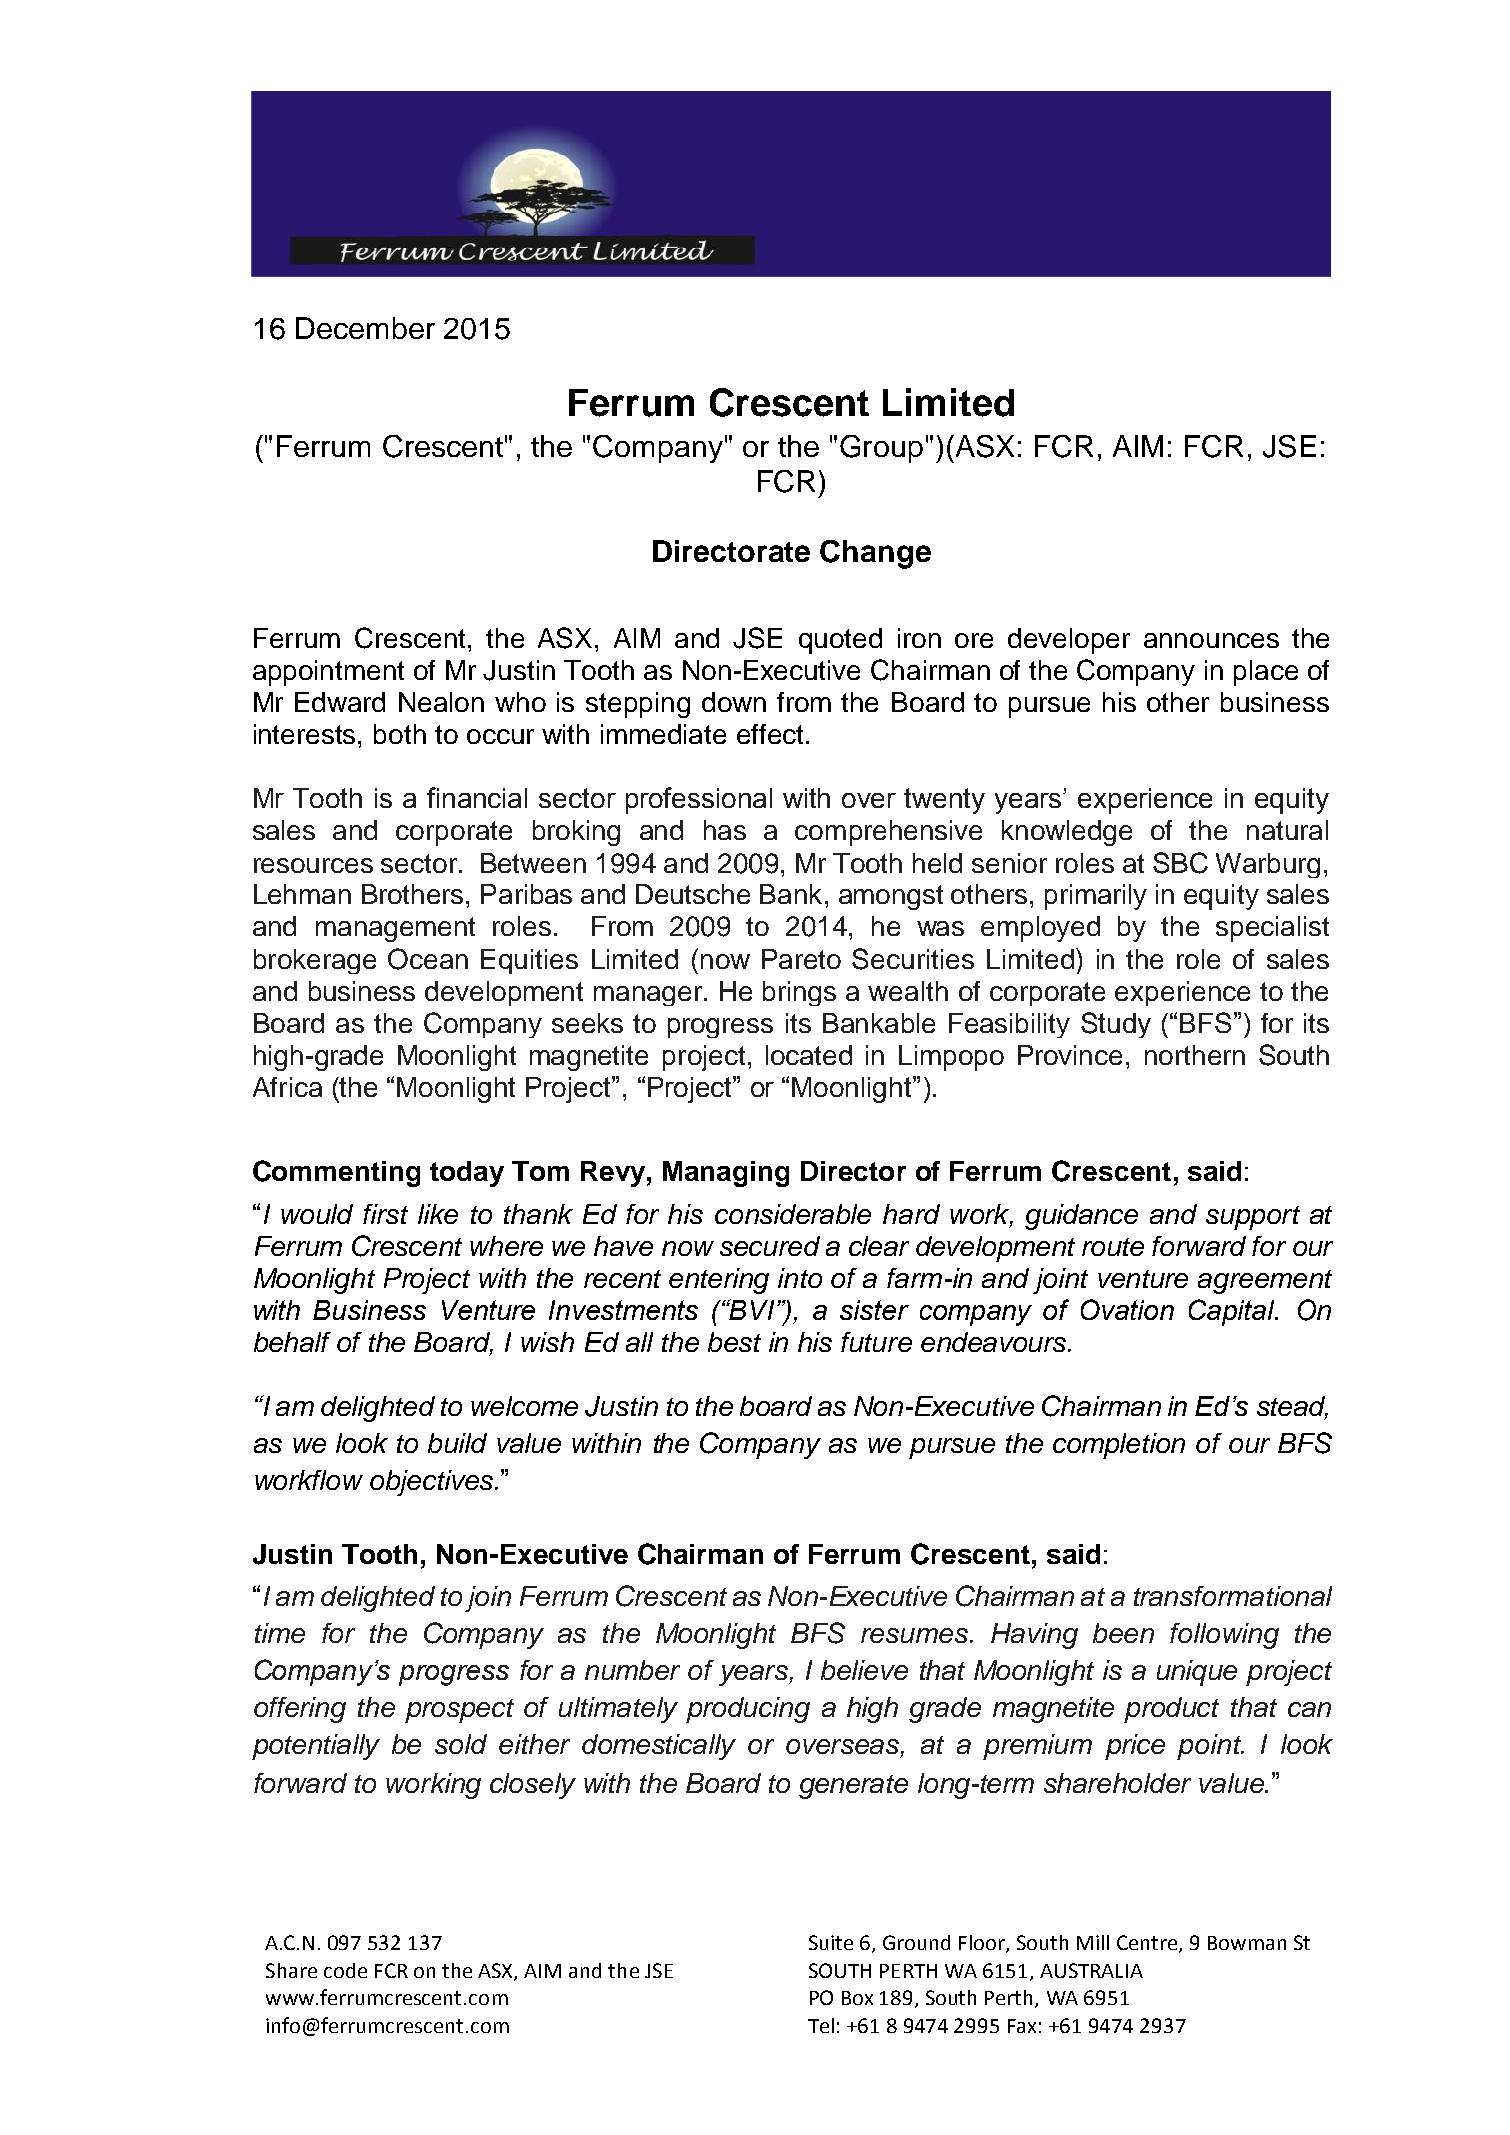 This image has height=2135, width=1510. What do you see at coordinates (875, 554) in the image?
I see `Change` at bounding box center [875, 554].
